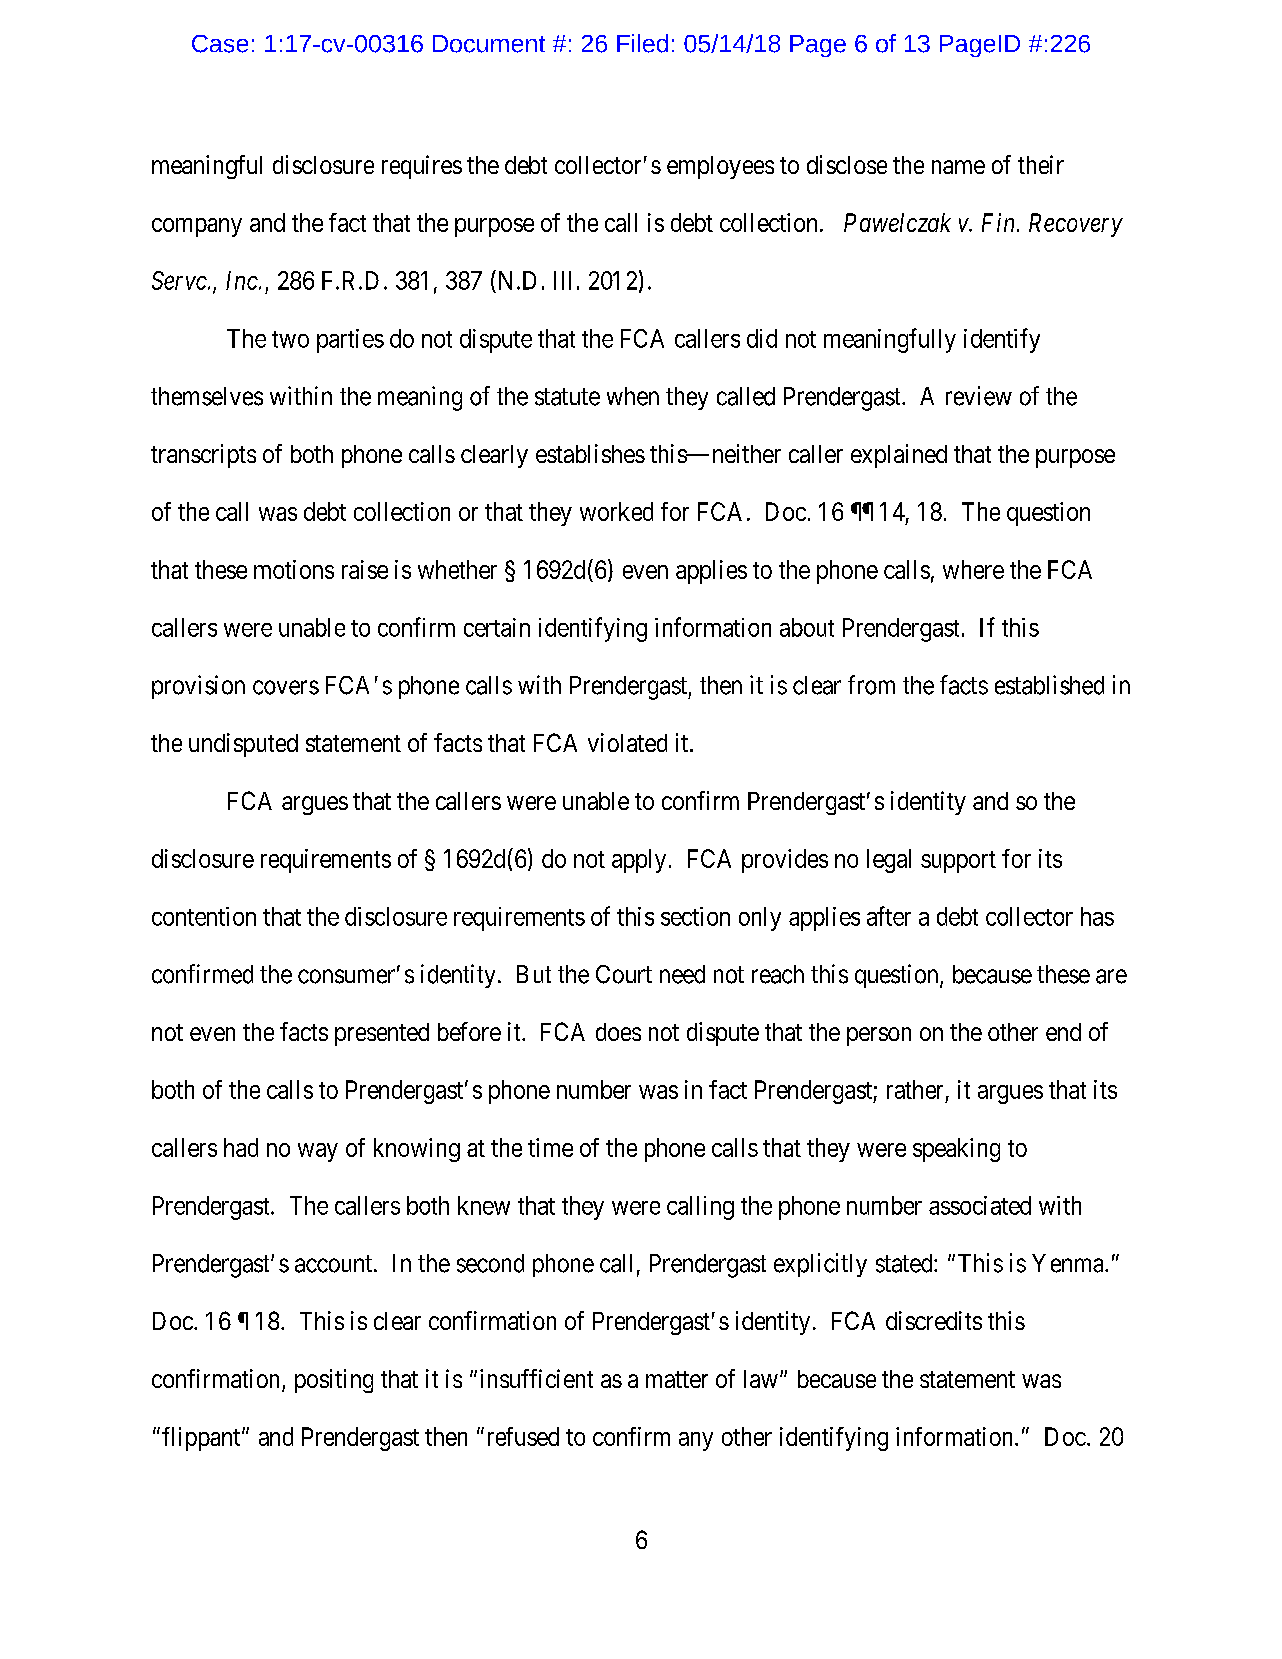 The width and height of the screenshot is (1282, 1659). I want to click on matter, so click(677, 1379).
